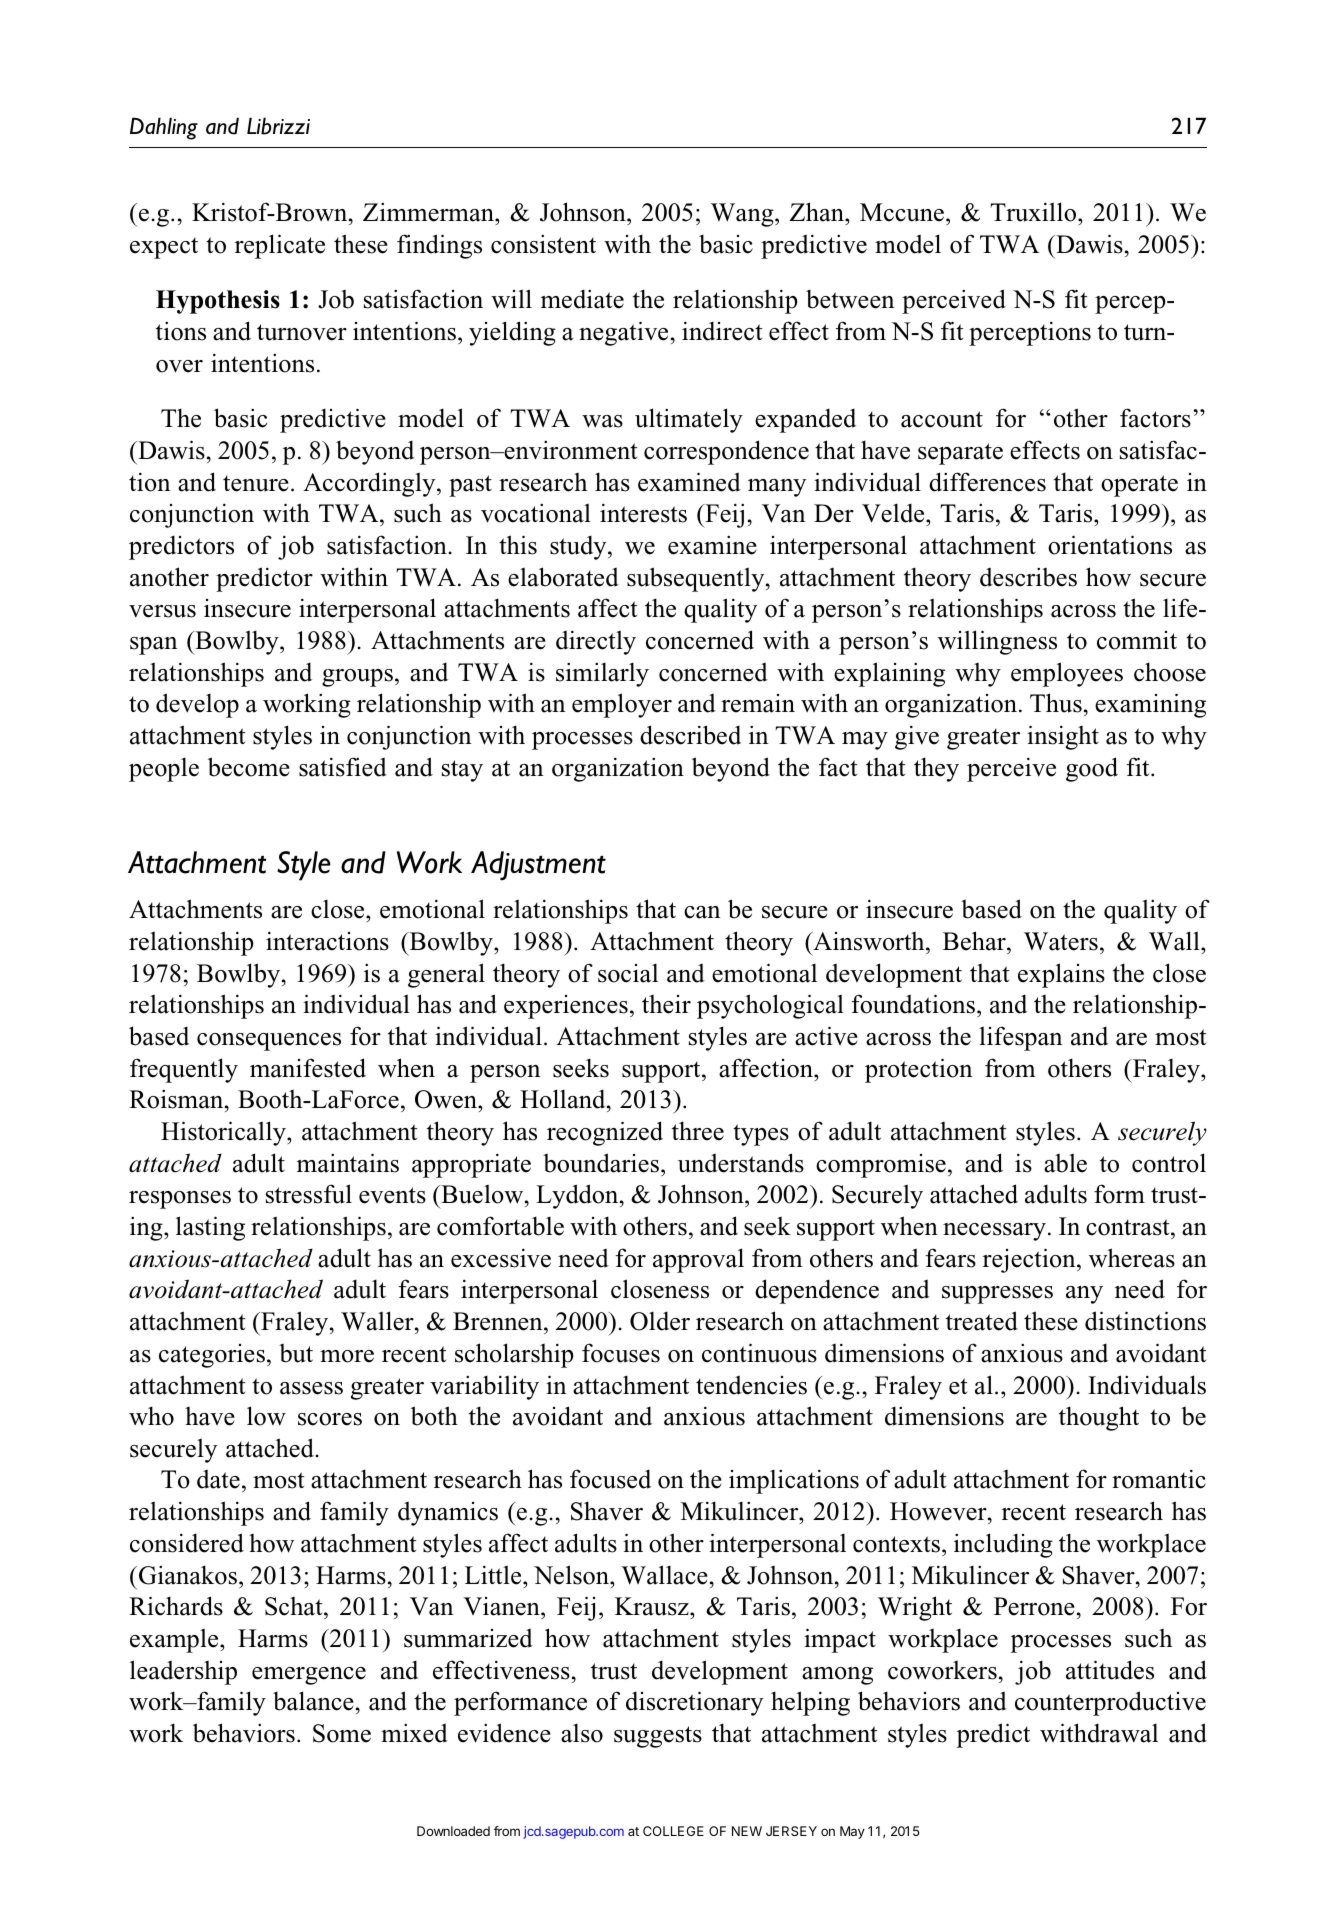  What do you see at coordinates (666, 1004) in the document?
I see `their` at bounding box center [666, 1004].
